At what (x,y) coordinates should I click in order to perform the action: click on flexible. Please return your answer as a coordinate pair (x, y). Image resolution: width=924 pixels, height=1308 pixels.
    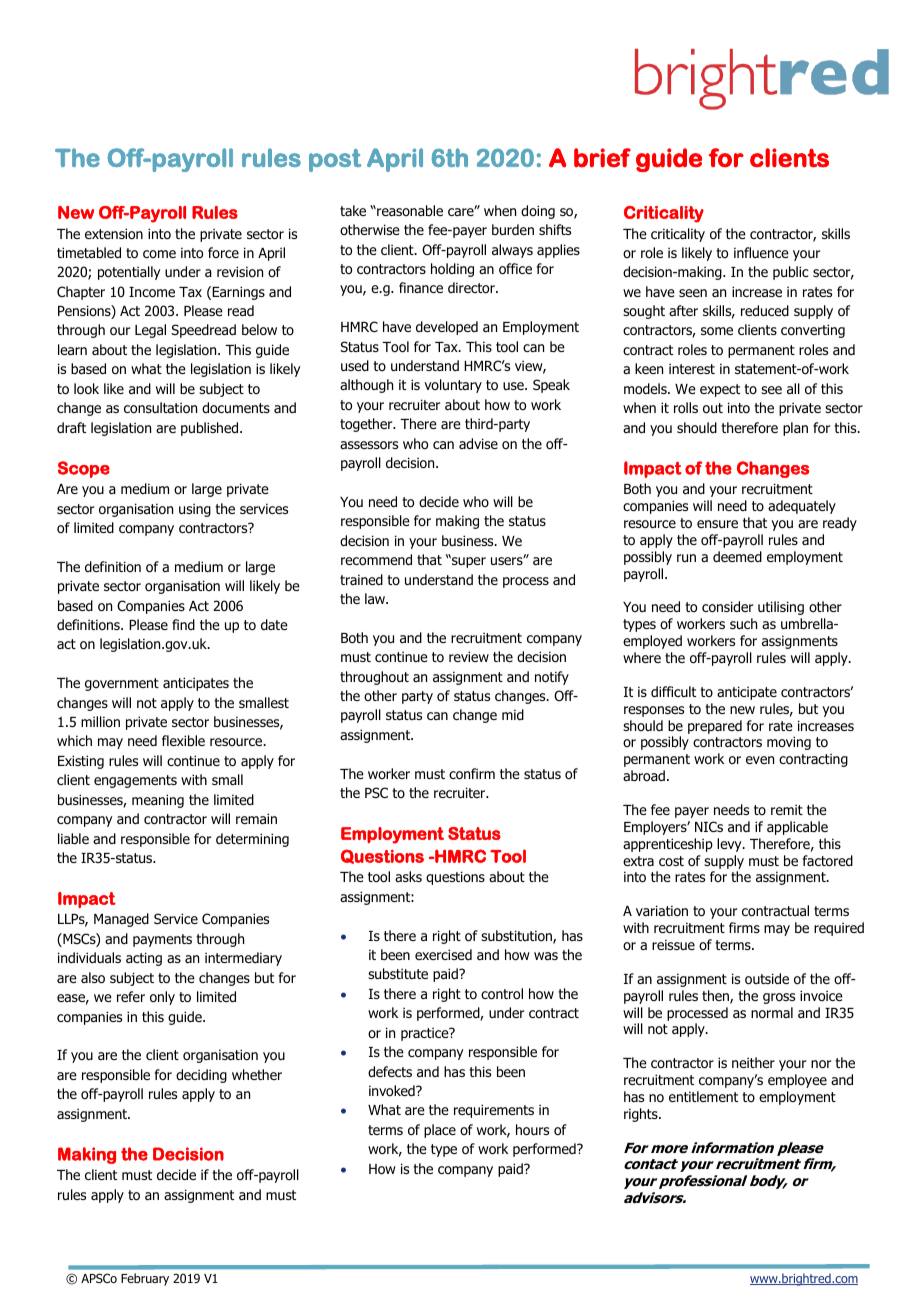
    Looking at the image, I should click on (183, 740).
